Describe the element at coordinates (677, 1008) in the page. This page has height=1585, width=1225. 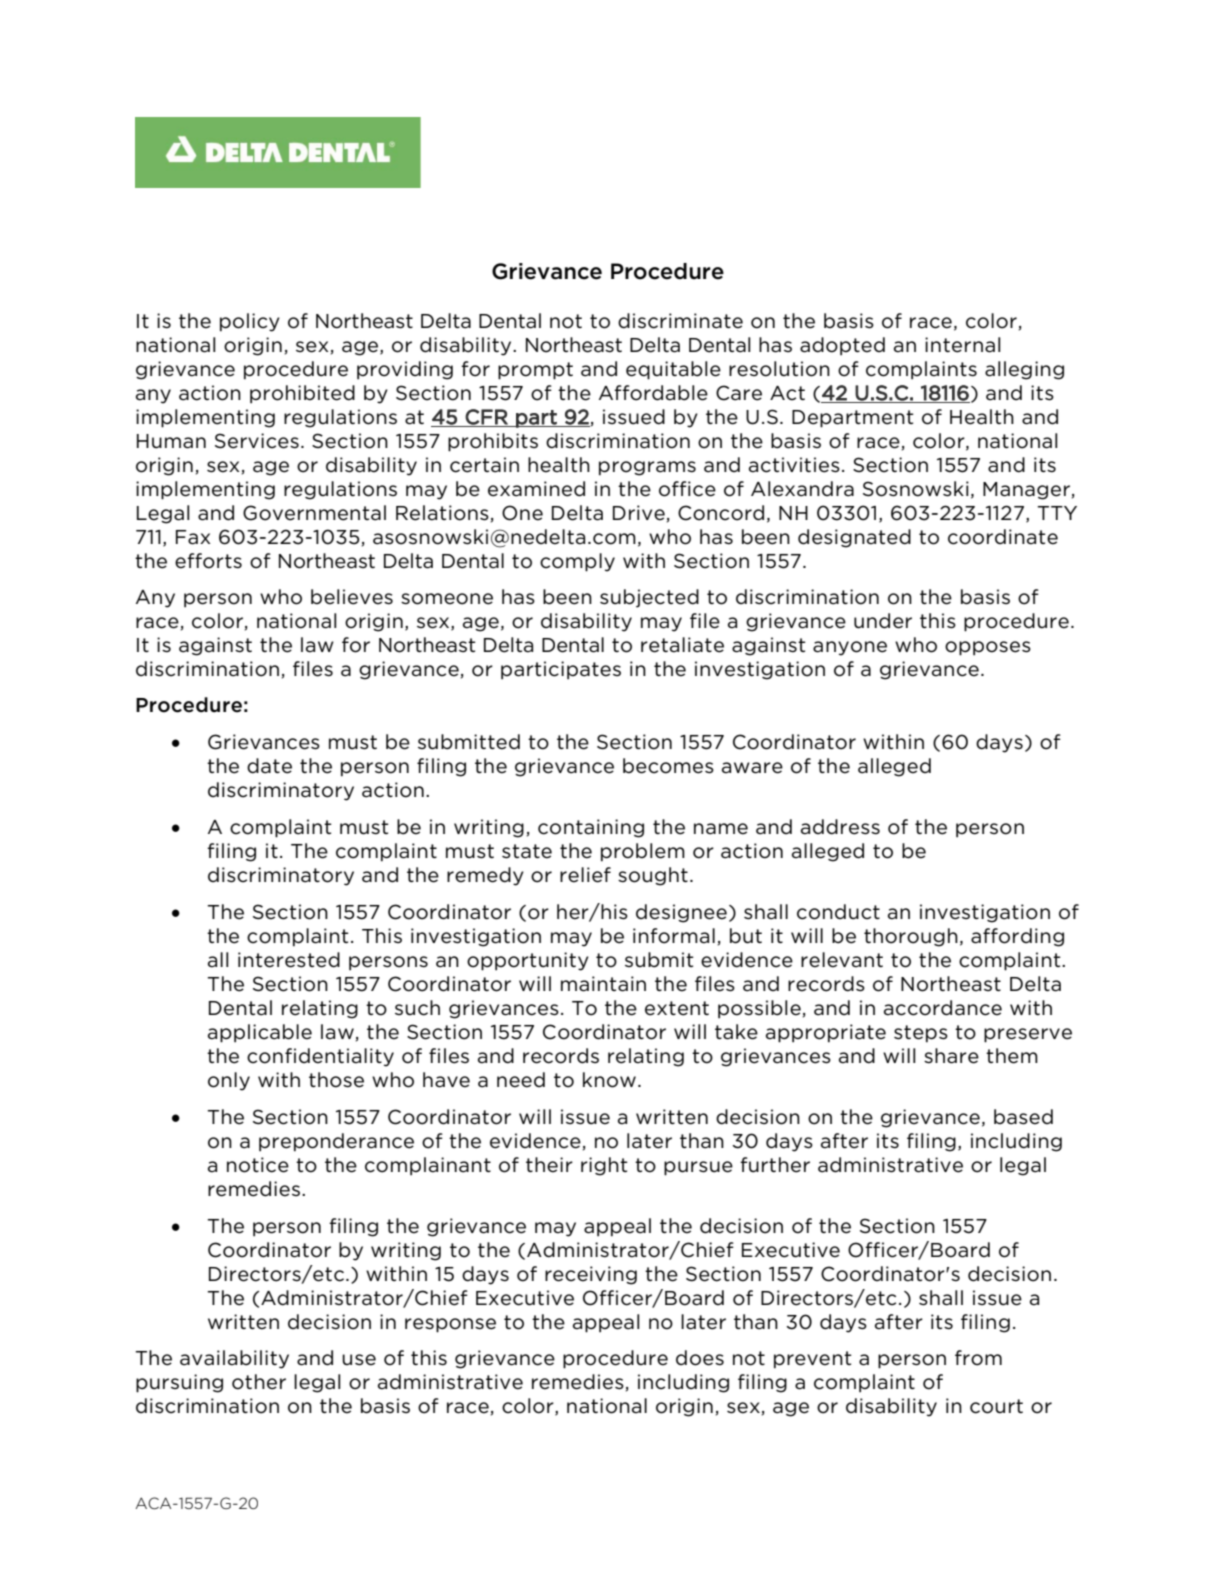
I see `extent` at that location.
